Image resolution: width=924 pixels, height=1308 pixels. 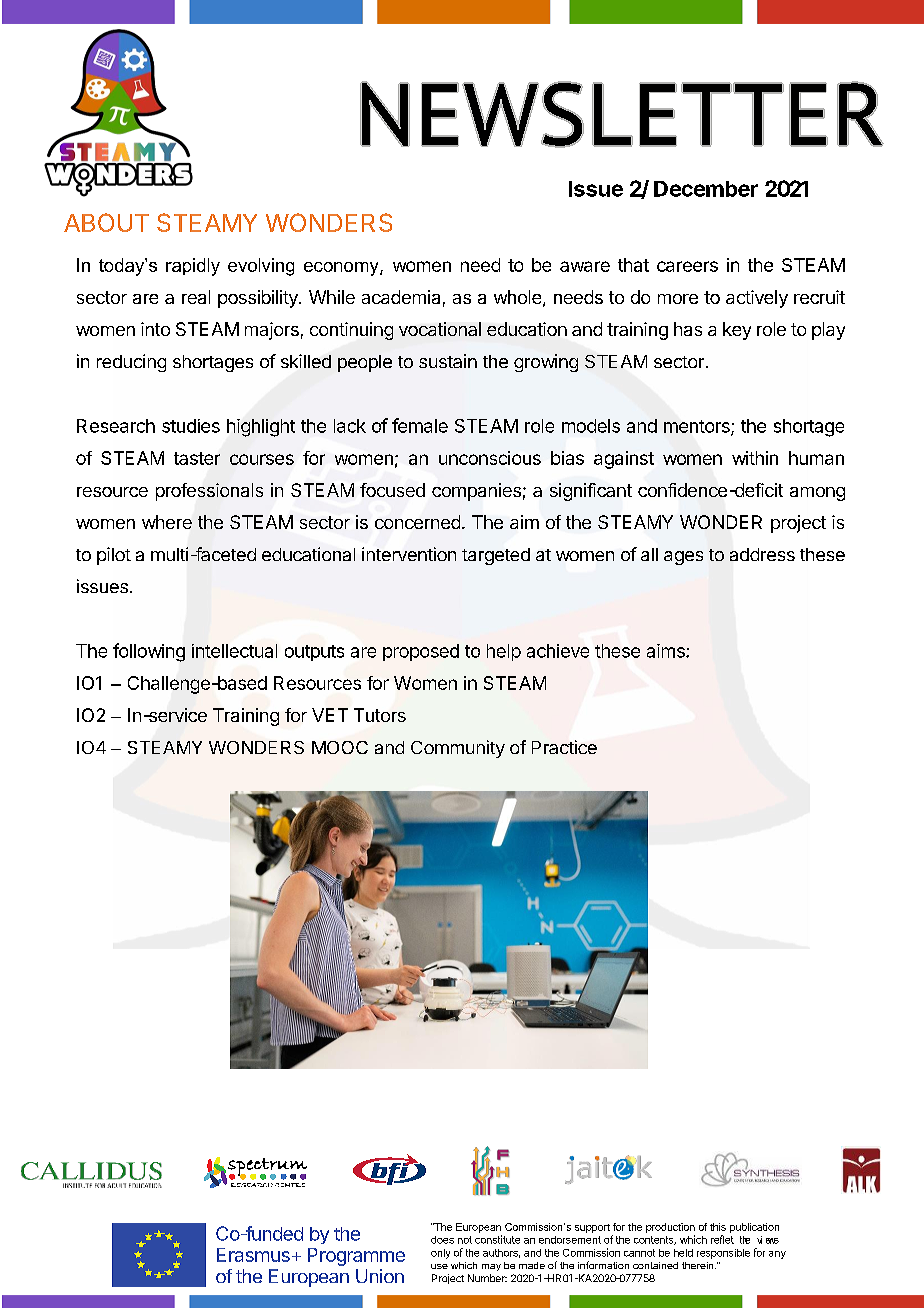 What do you see at coordinates (442, 1240) in the document?
I see `does` at bounding box center [442, 1240].
